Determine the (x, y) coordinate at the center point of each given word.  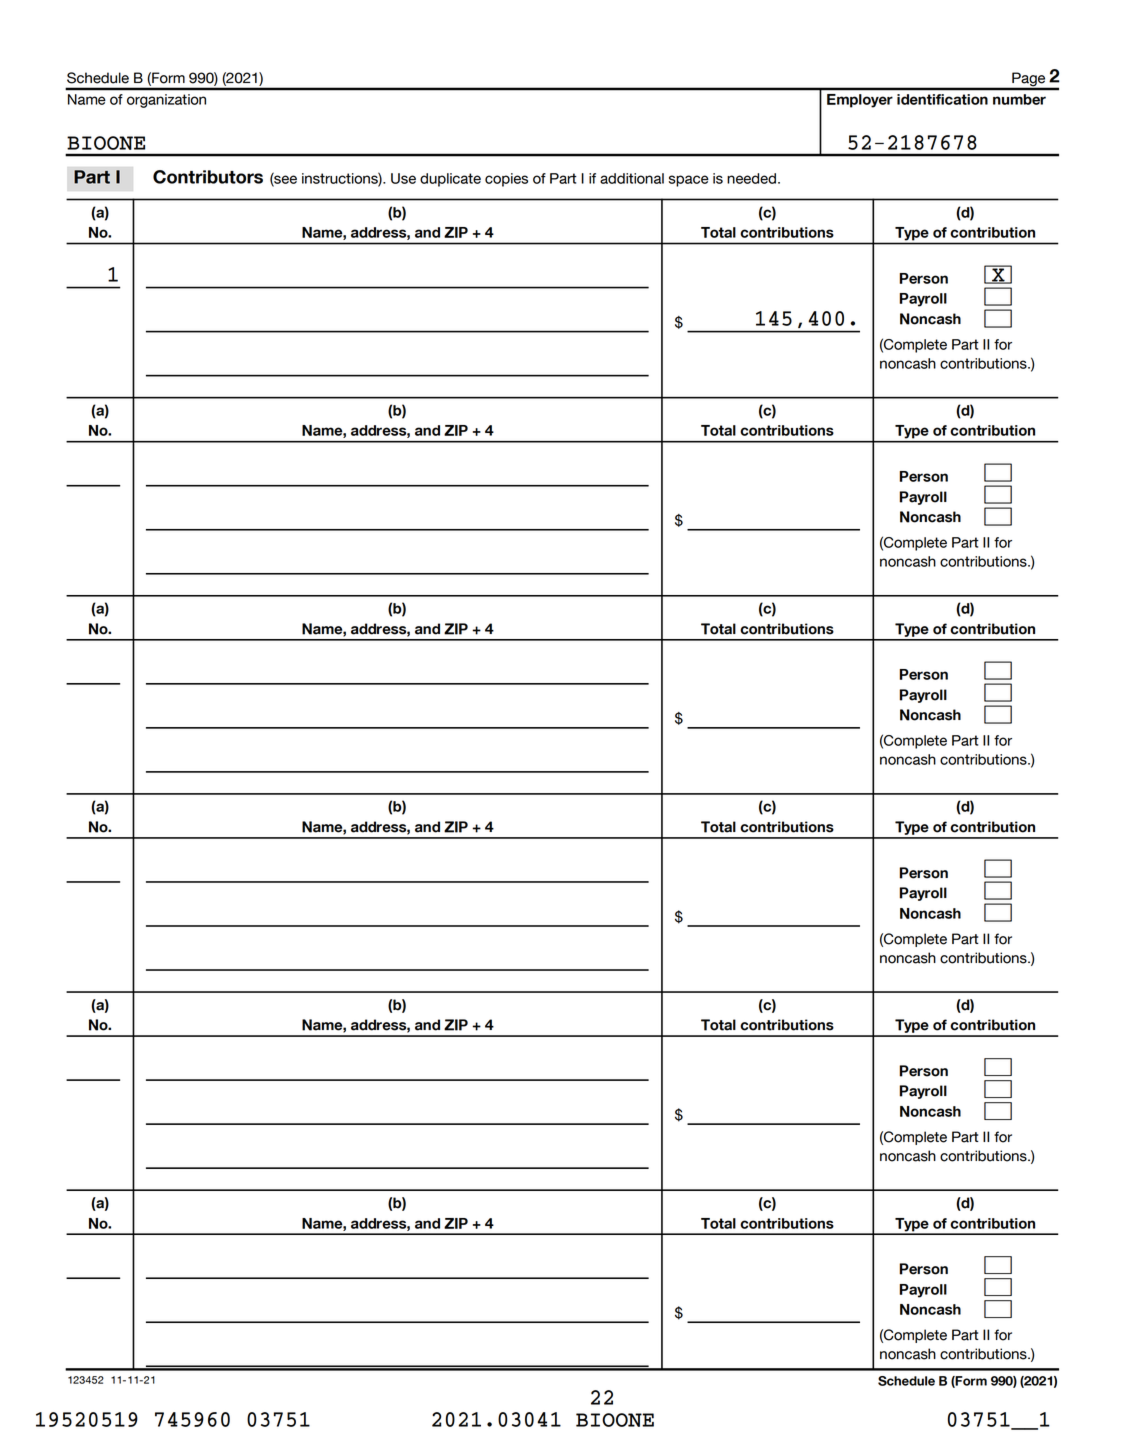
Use (403, 178)
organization (166, 101)
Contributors (208, 177)
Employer (860, 101)
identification (942, 99)
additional (632, 178)
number (1019, 99)
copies (506, 180)
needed (751, 178)
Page (1029, 80)
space (689, 181)
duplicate (450, 180)
